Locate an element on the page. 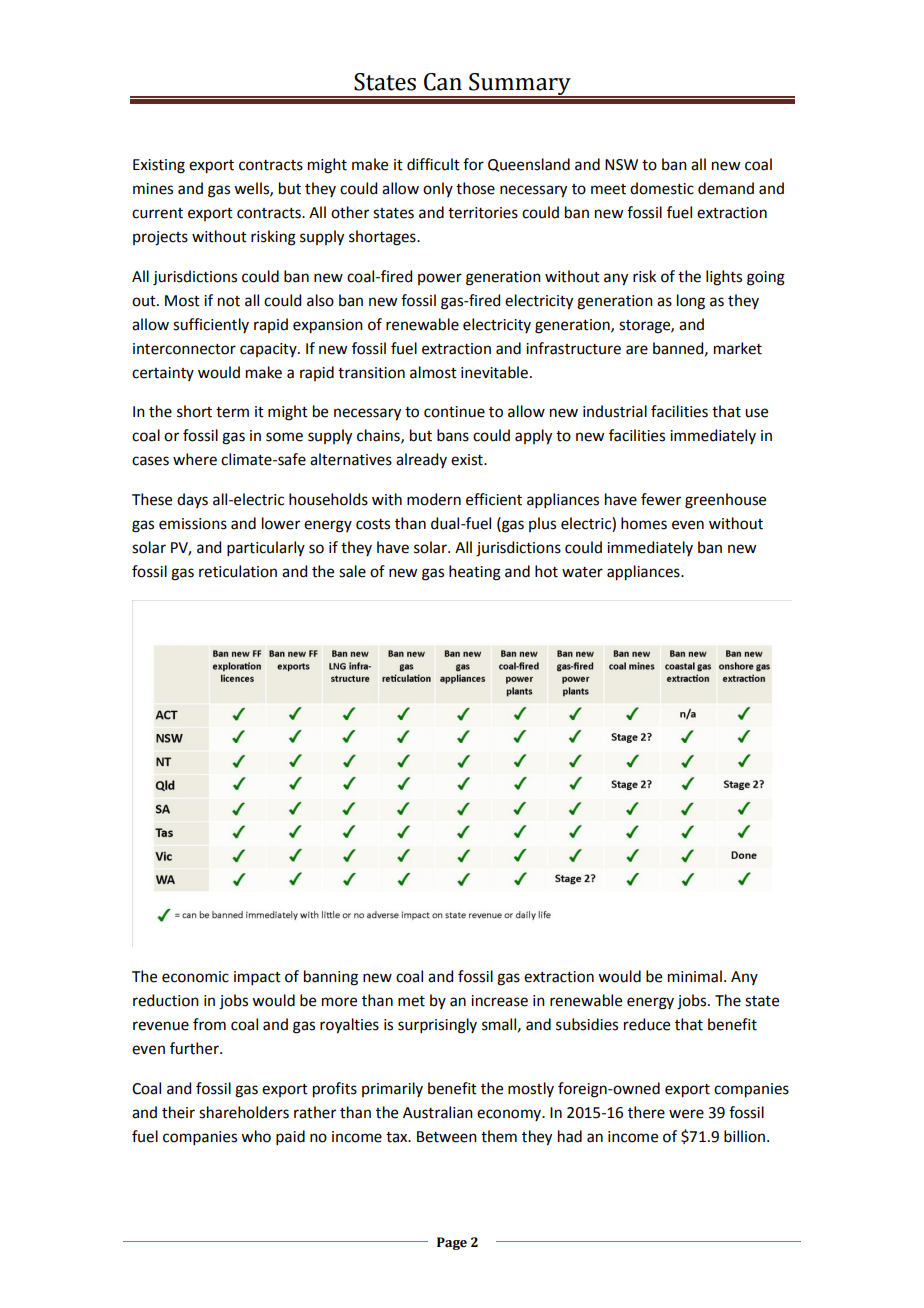  particularly is located at coordinates (266, 548).
